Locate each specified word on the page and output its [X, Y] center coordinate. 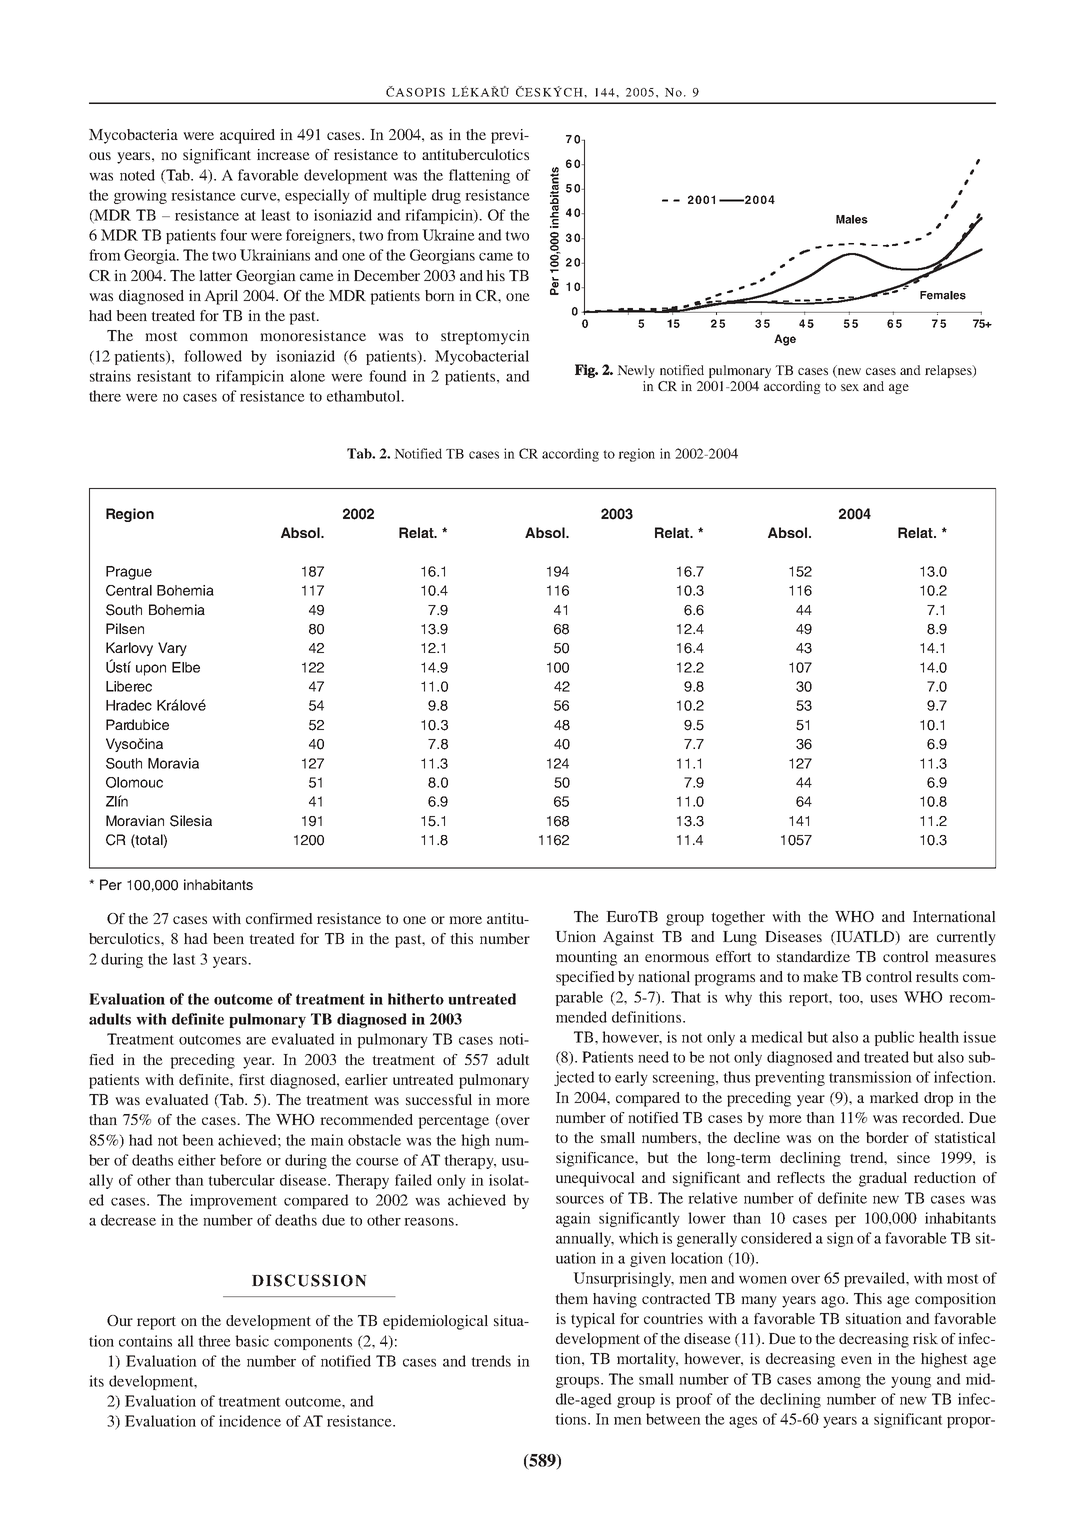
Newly [636, 371]
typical [593, 1320]
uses [883, 999]
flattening [479, 176]
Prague [129, 573]
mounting [586, 958]
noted [137, 175]
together [738, 918]
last [184, 959]
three [214, 1341]
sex [850, 387]
